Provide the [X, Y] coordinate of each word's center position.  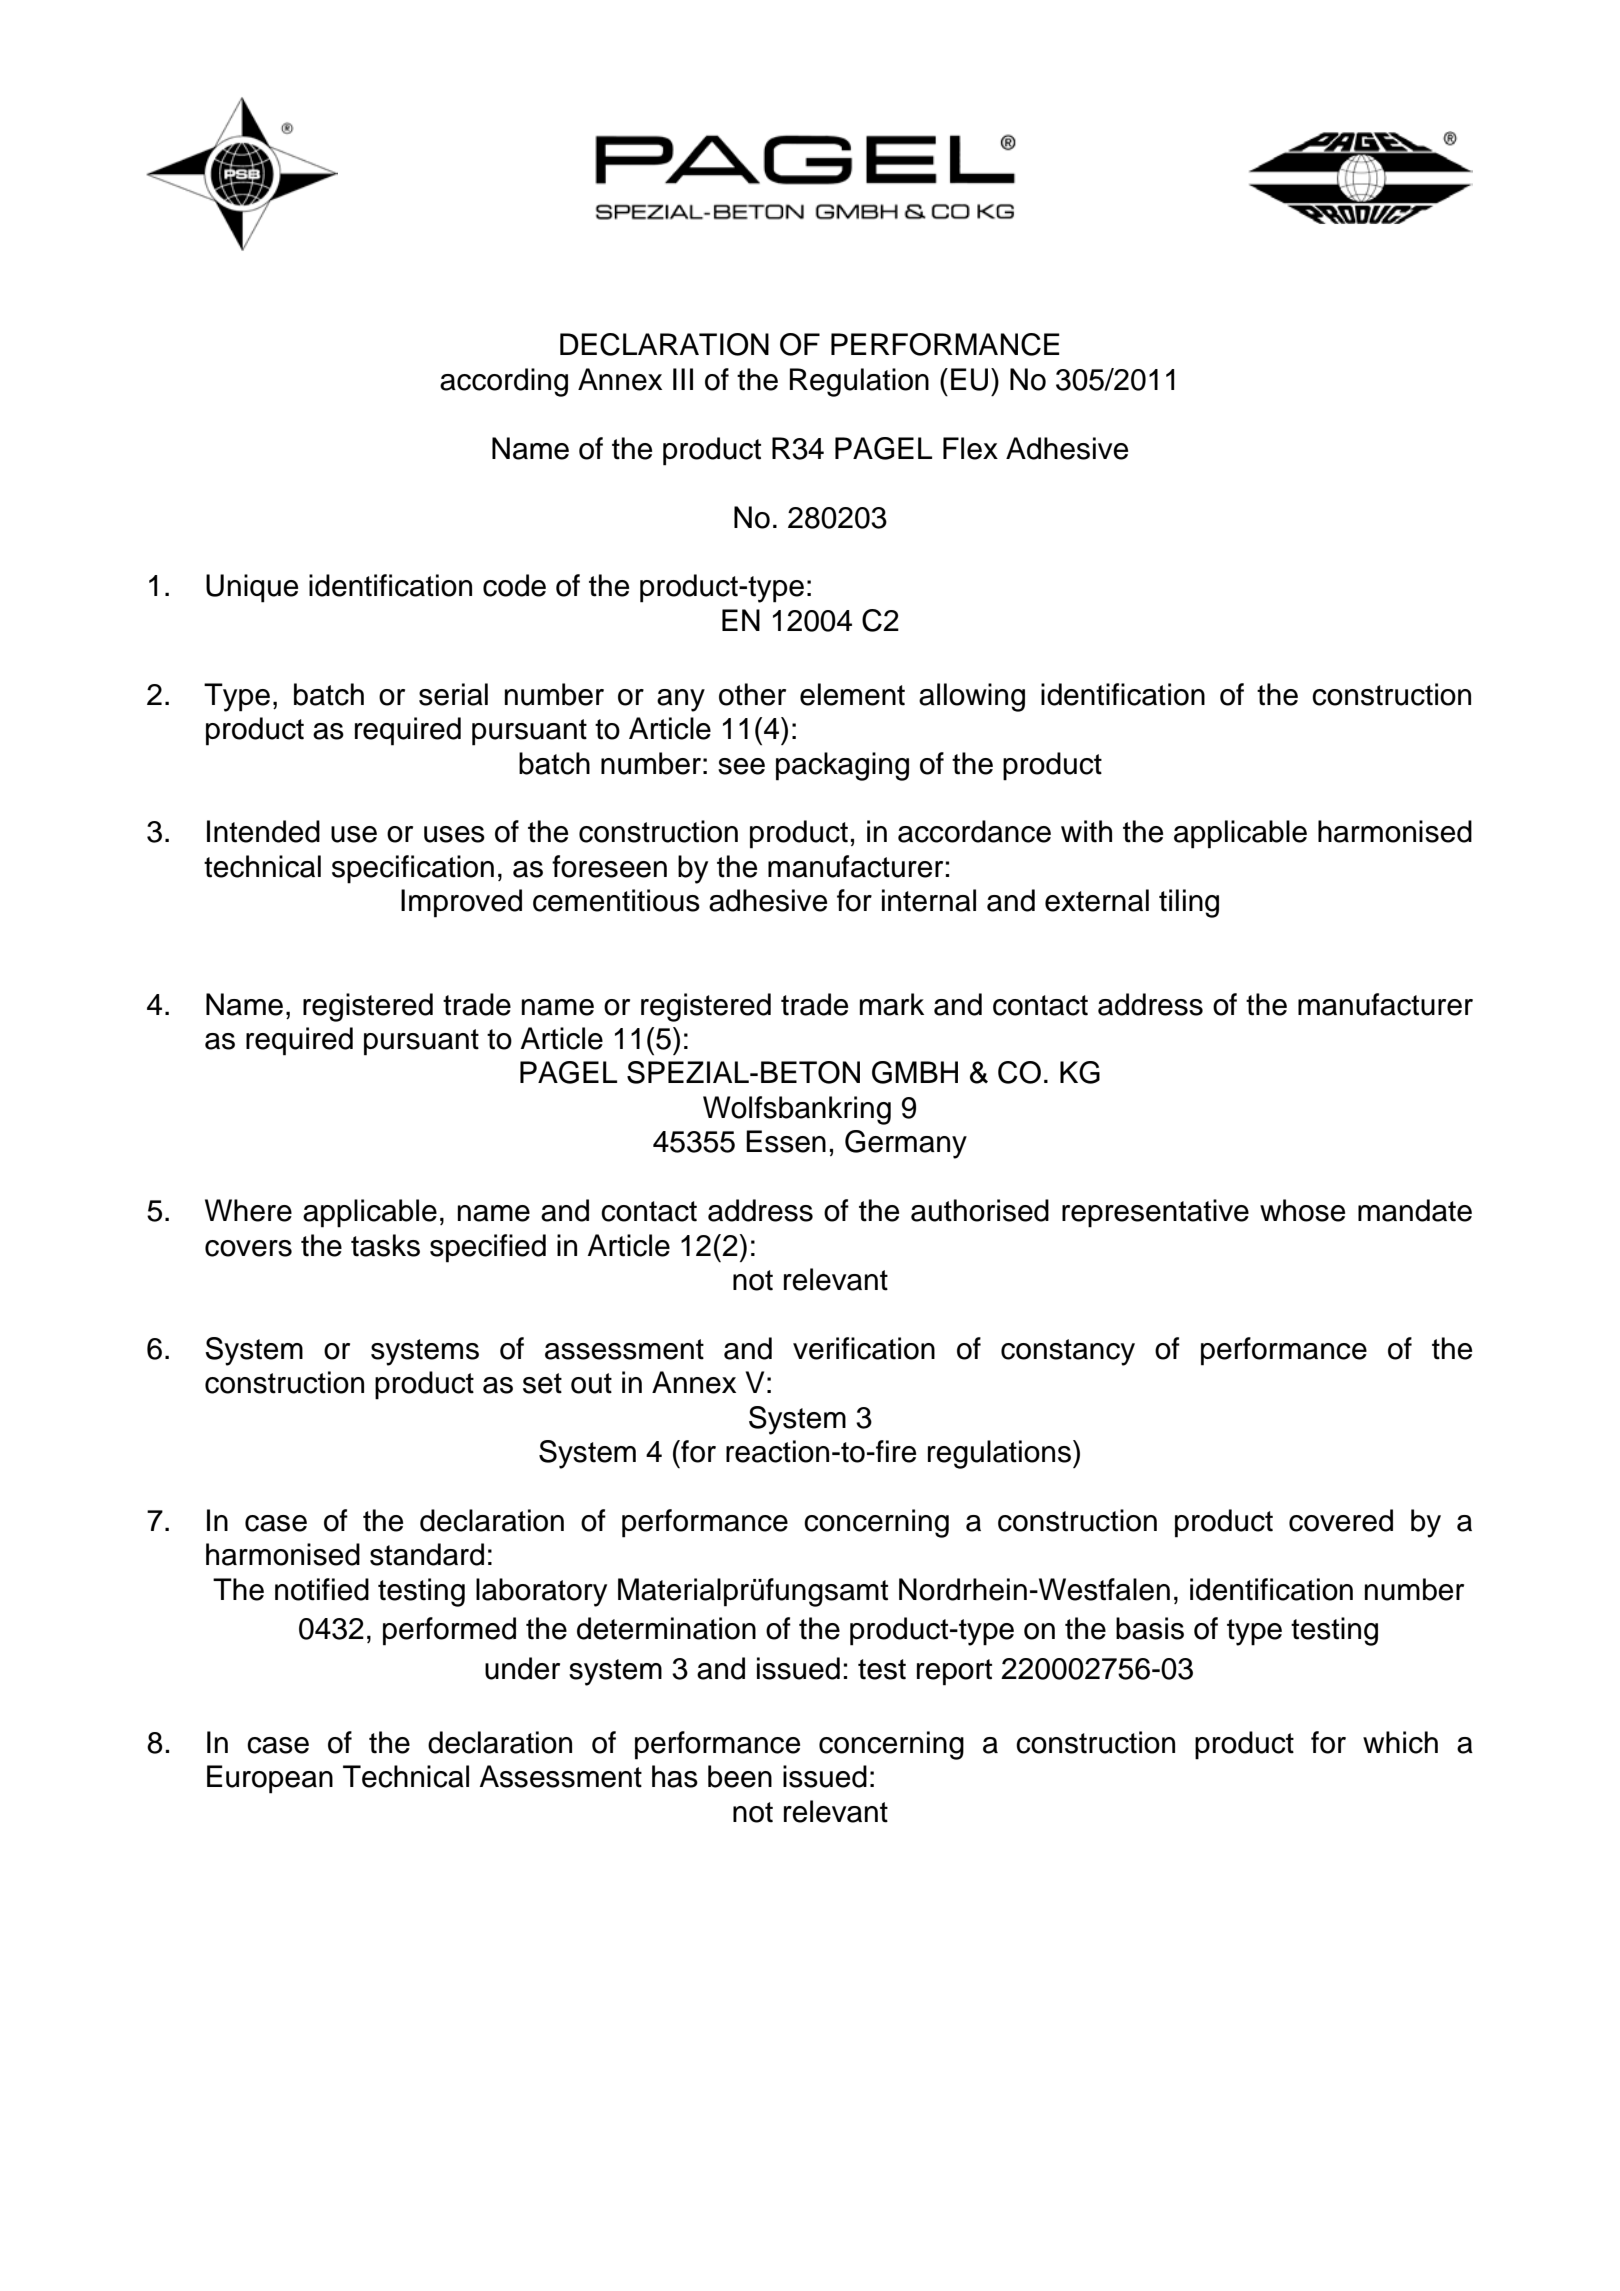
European [270, 1779]
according [504, 382]
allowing [972, 697]
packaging [842, 766]
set [542, 1383]
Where [248, 1210]
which [1400, 1742]
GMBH [915, 1072]
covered [1341, 1520]
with [1086, 831]
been [740, 1776]
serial [453, 694]
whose [1302, 1210]
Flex [970, 448]
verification [864, 1348]
